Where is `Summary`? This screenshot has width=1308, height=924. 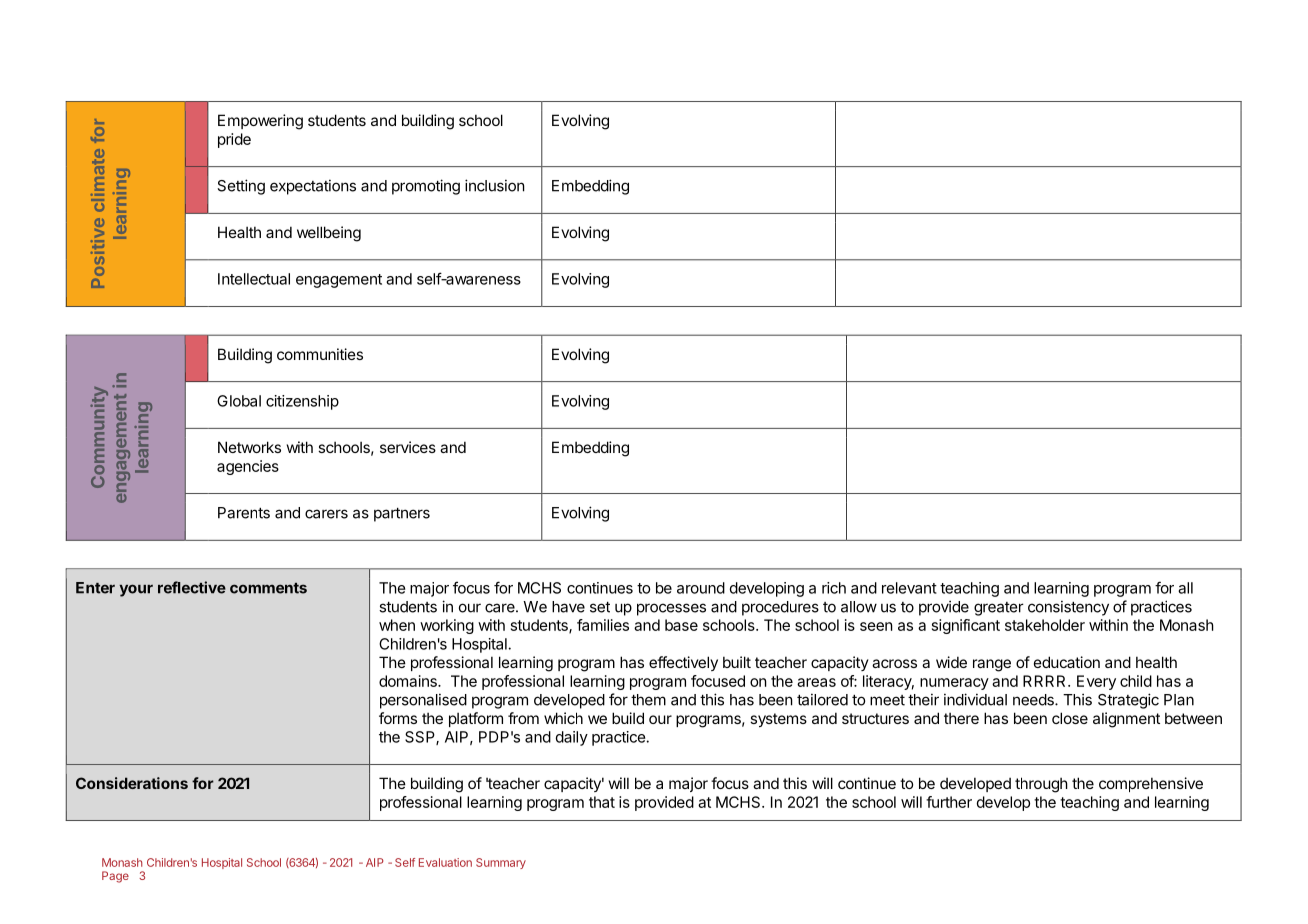
Summary is located at coordinates (501, 863).
